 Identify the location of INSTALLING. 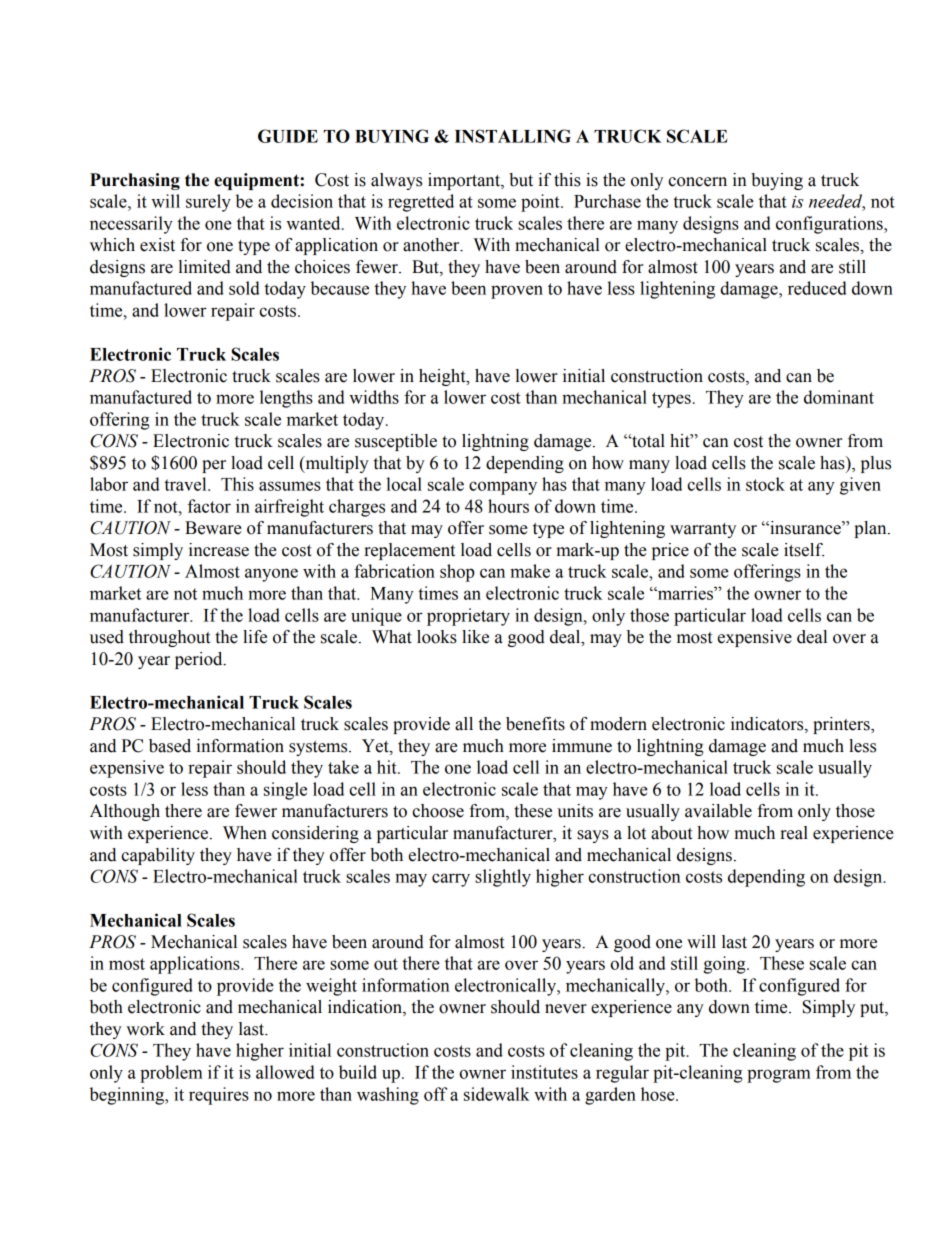
(513, 136).
